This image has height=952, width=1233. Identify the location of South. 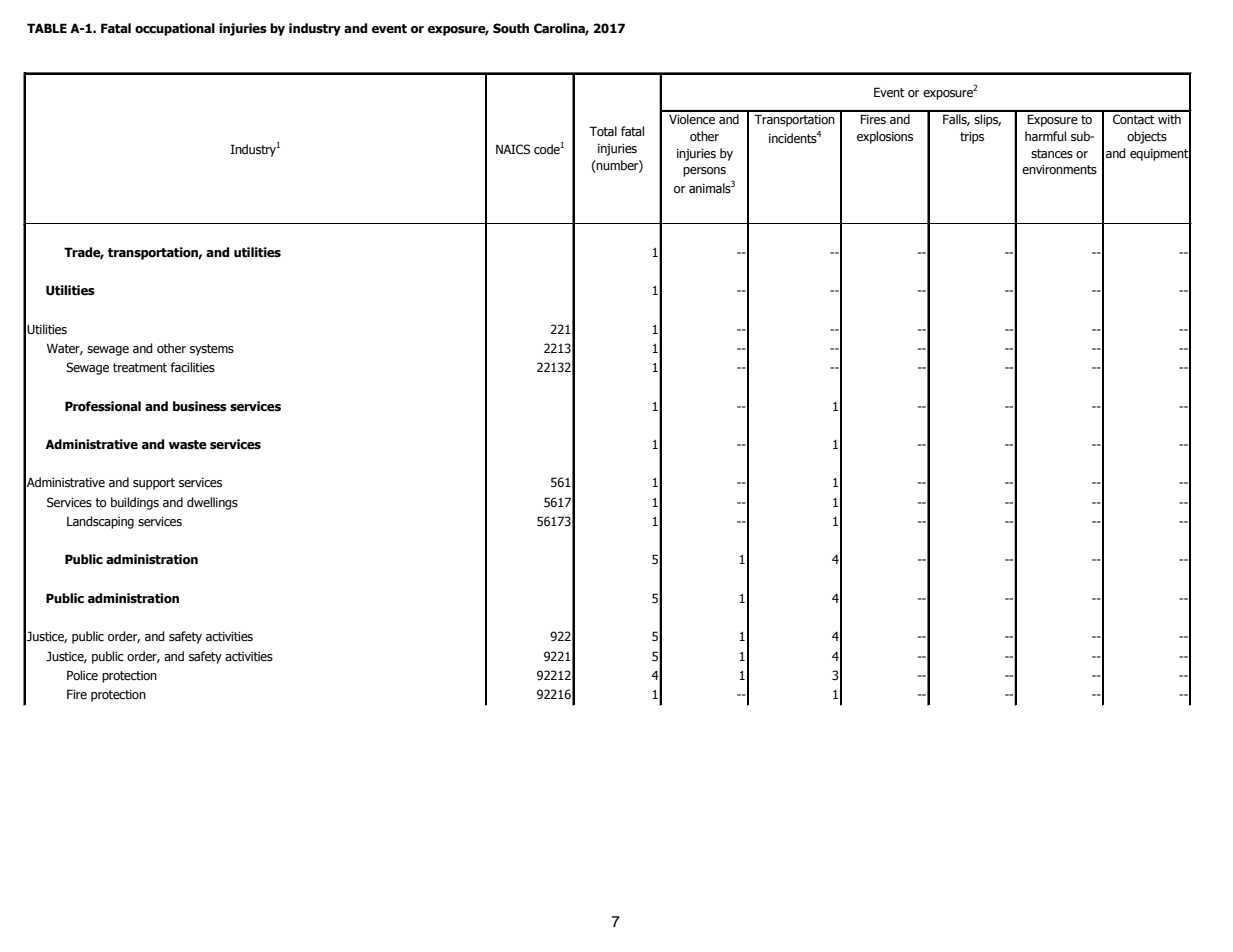
(511, 28).
